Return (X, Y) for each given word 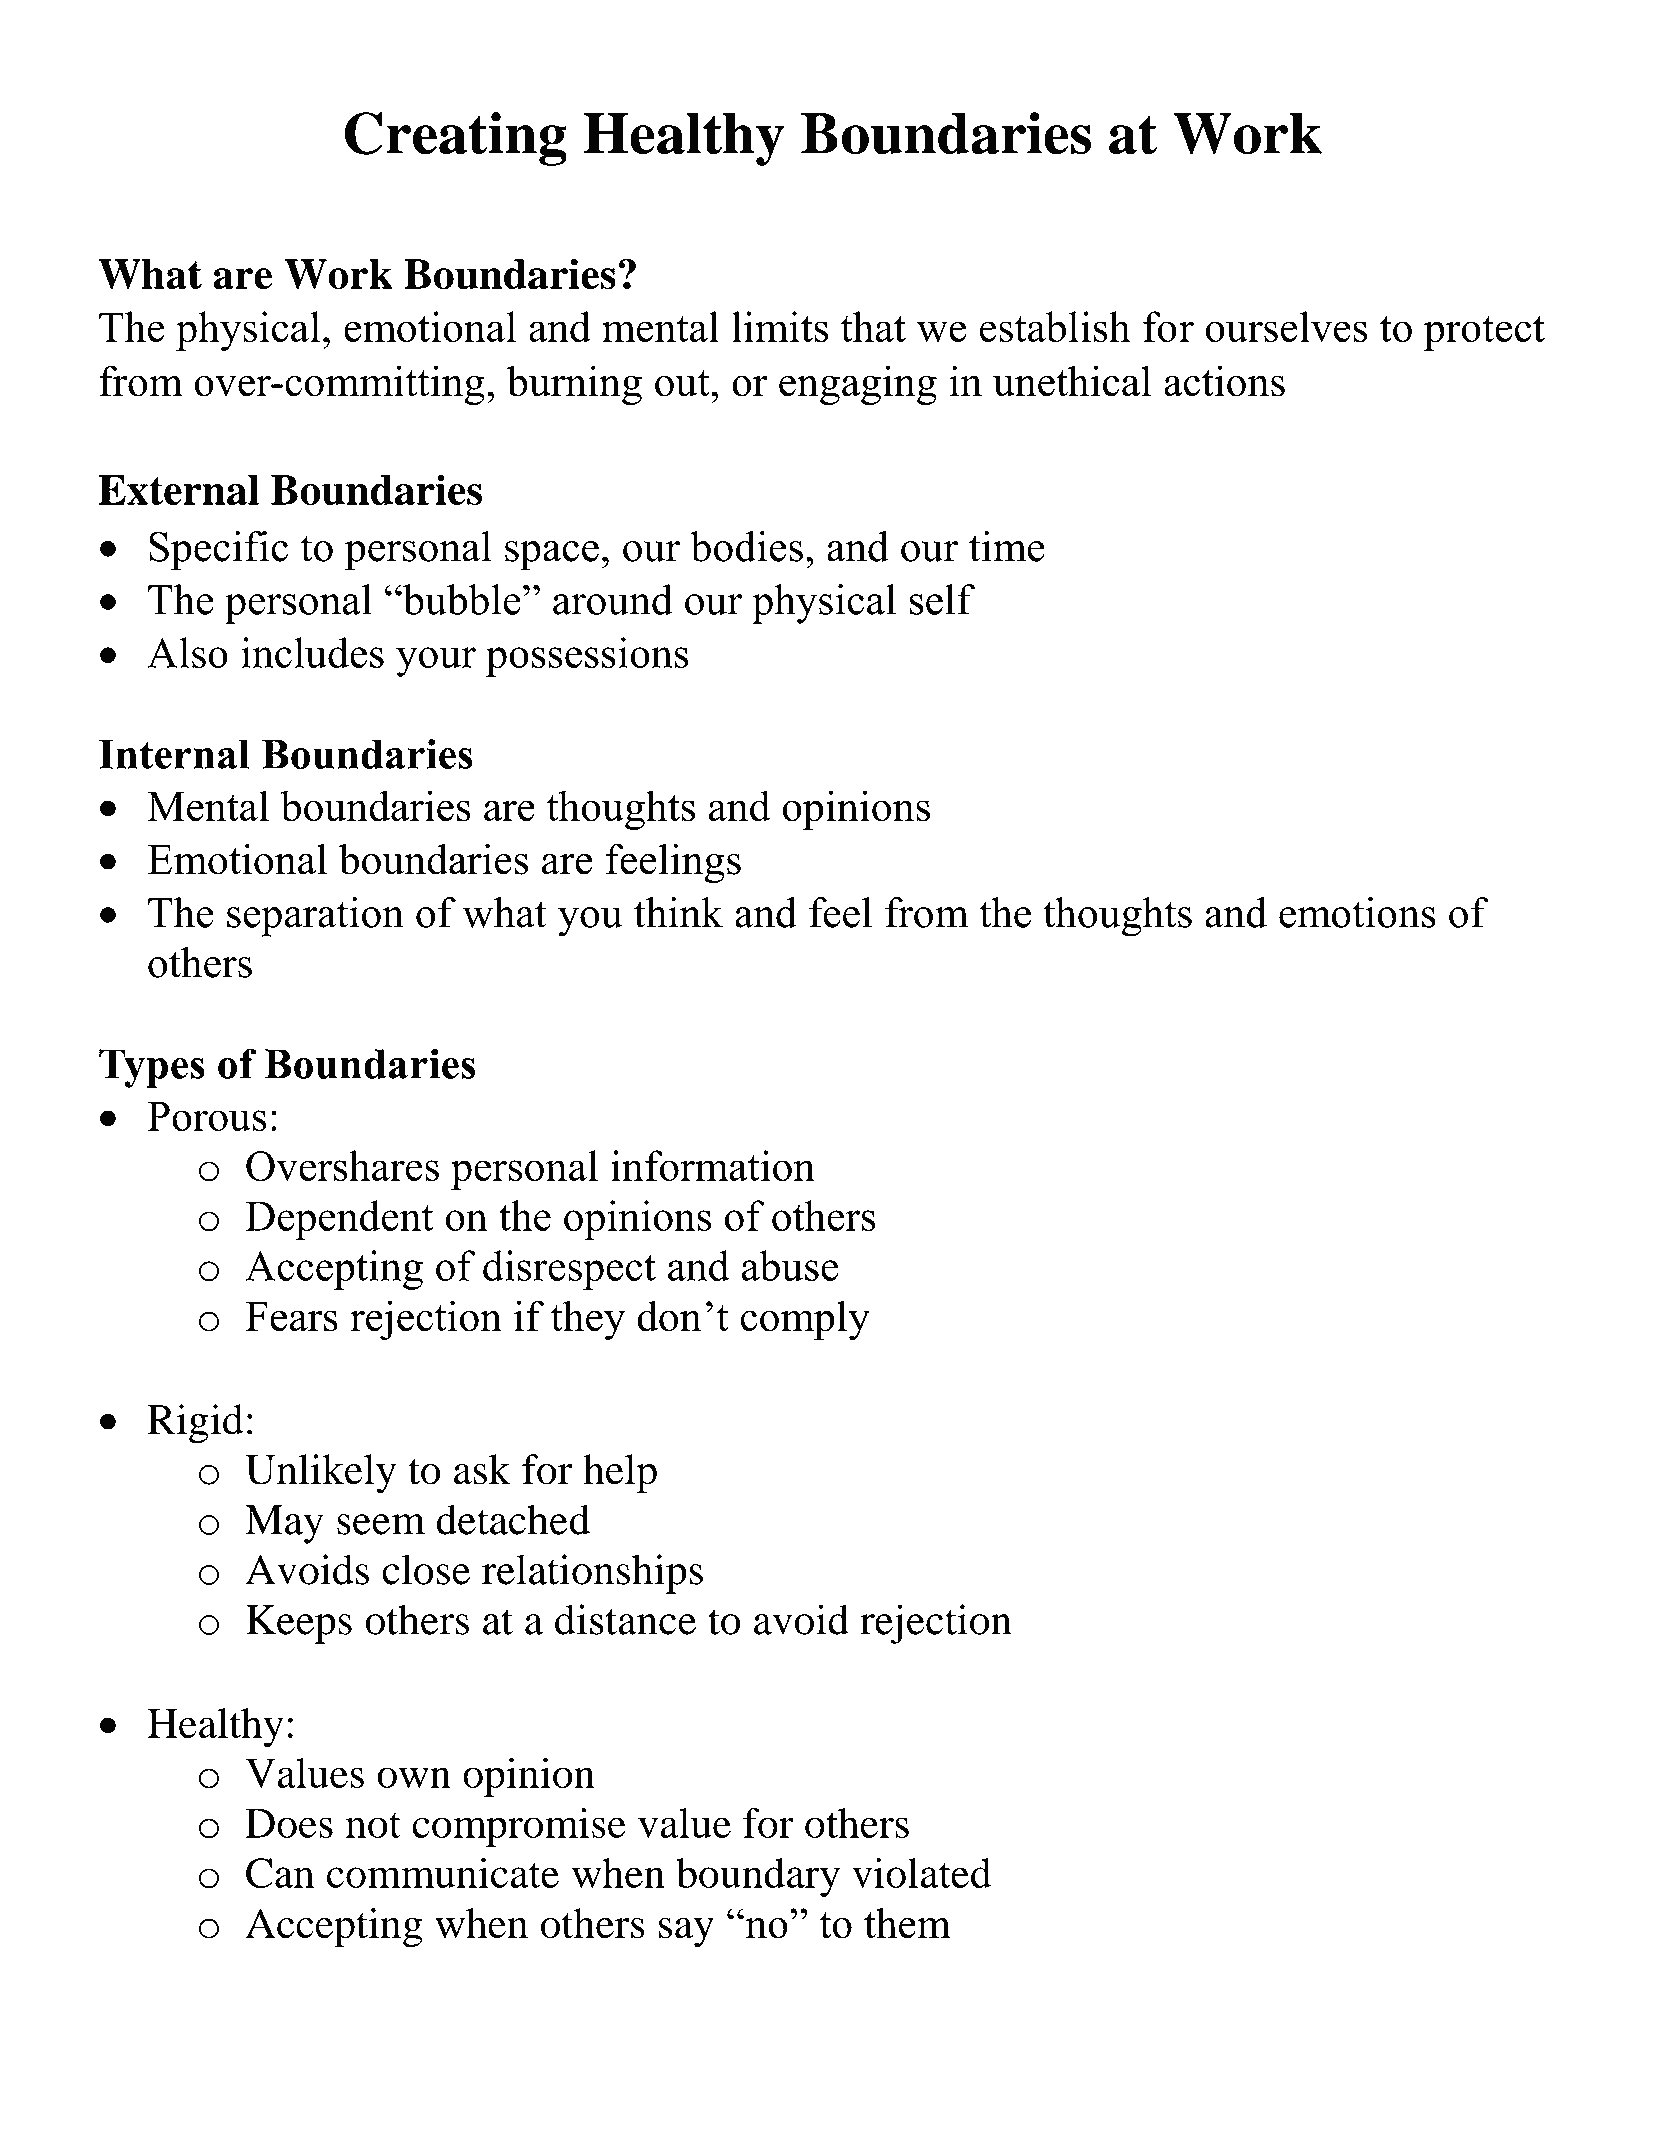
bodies (746, 546)
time (1007, 546)
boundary (758, 1877)
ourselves (1286, 327)
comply (805, 1320)
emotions (1357, 912)
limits (780, 327)
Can (280, 1873)
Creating (455, 139)
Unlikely (320, 1474)
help (620, 1474)
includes (312, 652)
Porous (207, 1116)
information (713, 1165)
